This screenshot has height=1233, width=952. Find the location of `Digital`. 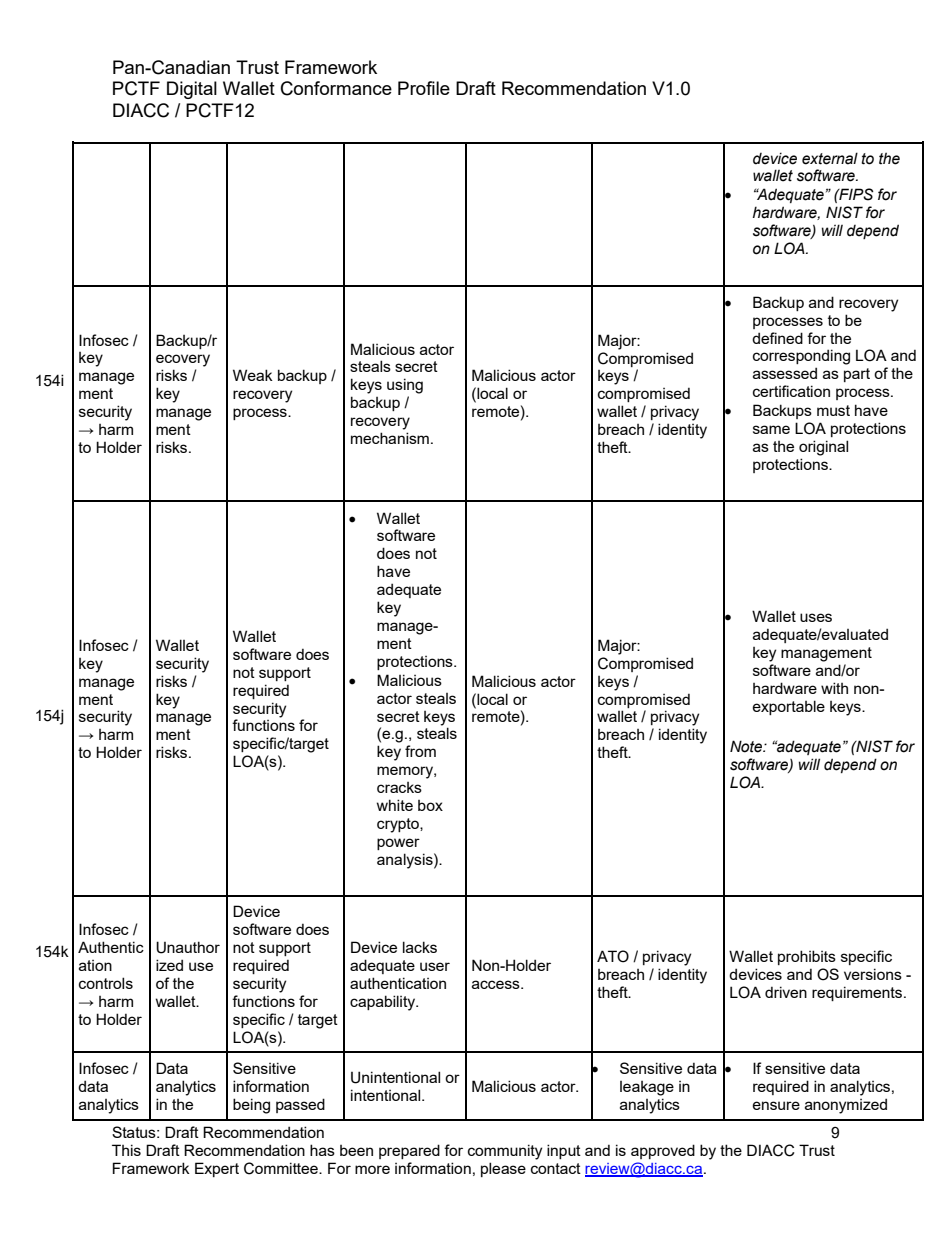

Digital is located at coordinates (192, 90).
